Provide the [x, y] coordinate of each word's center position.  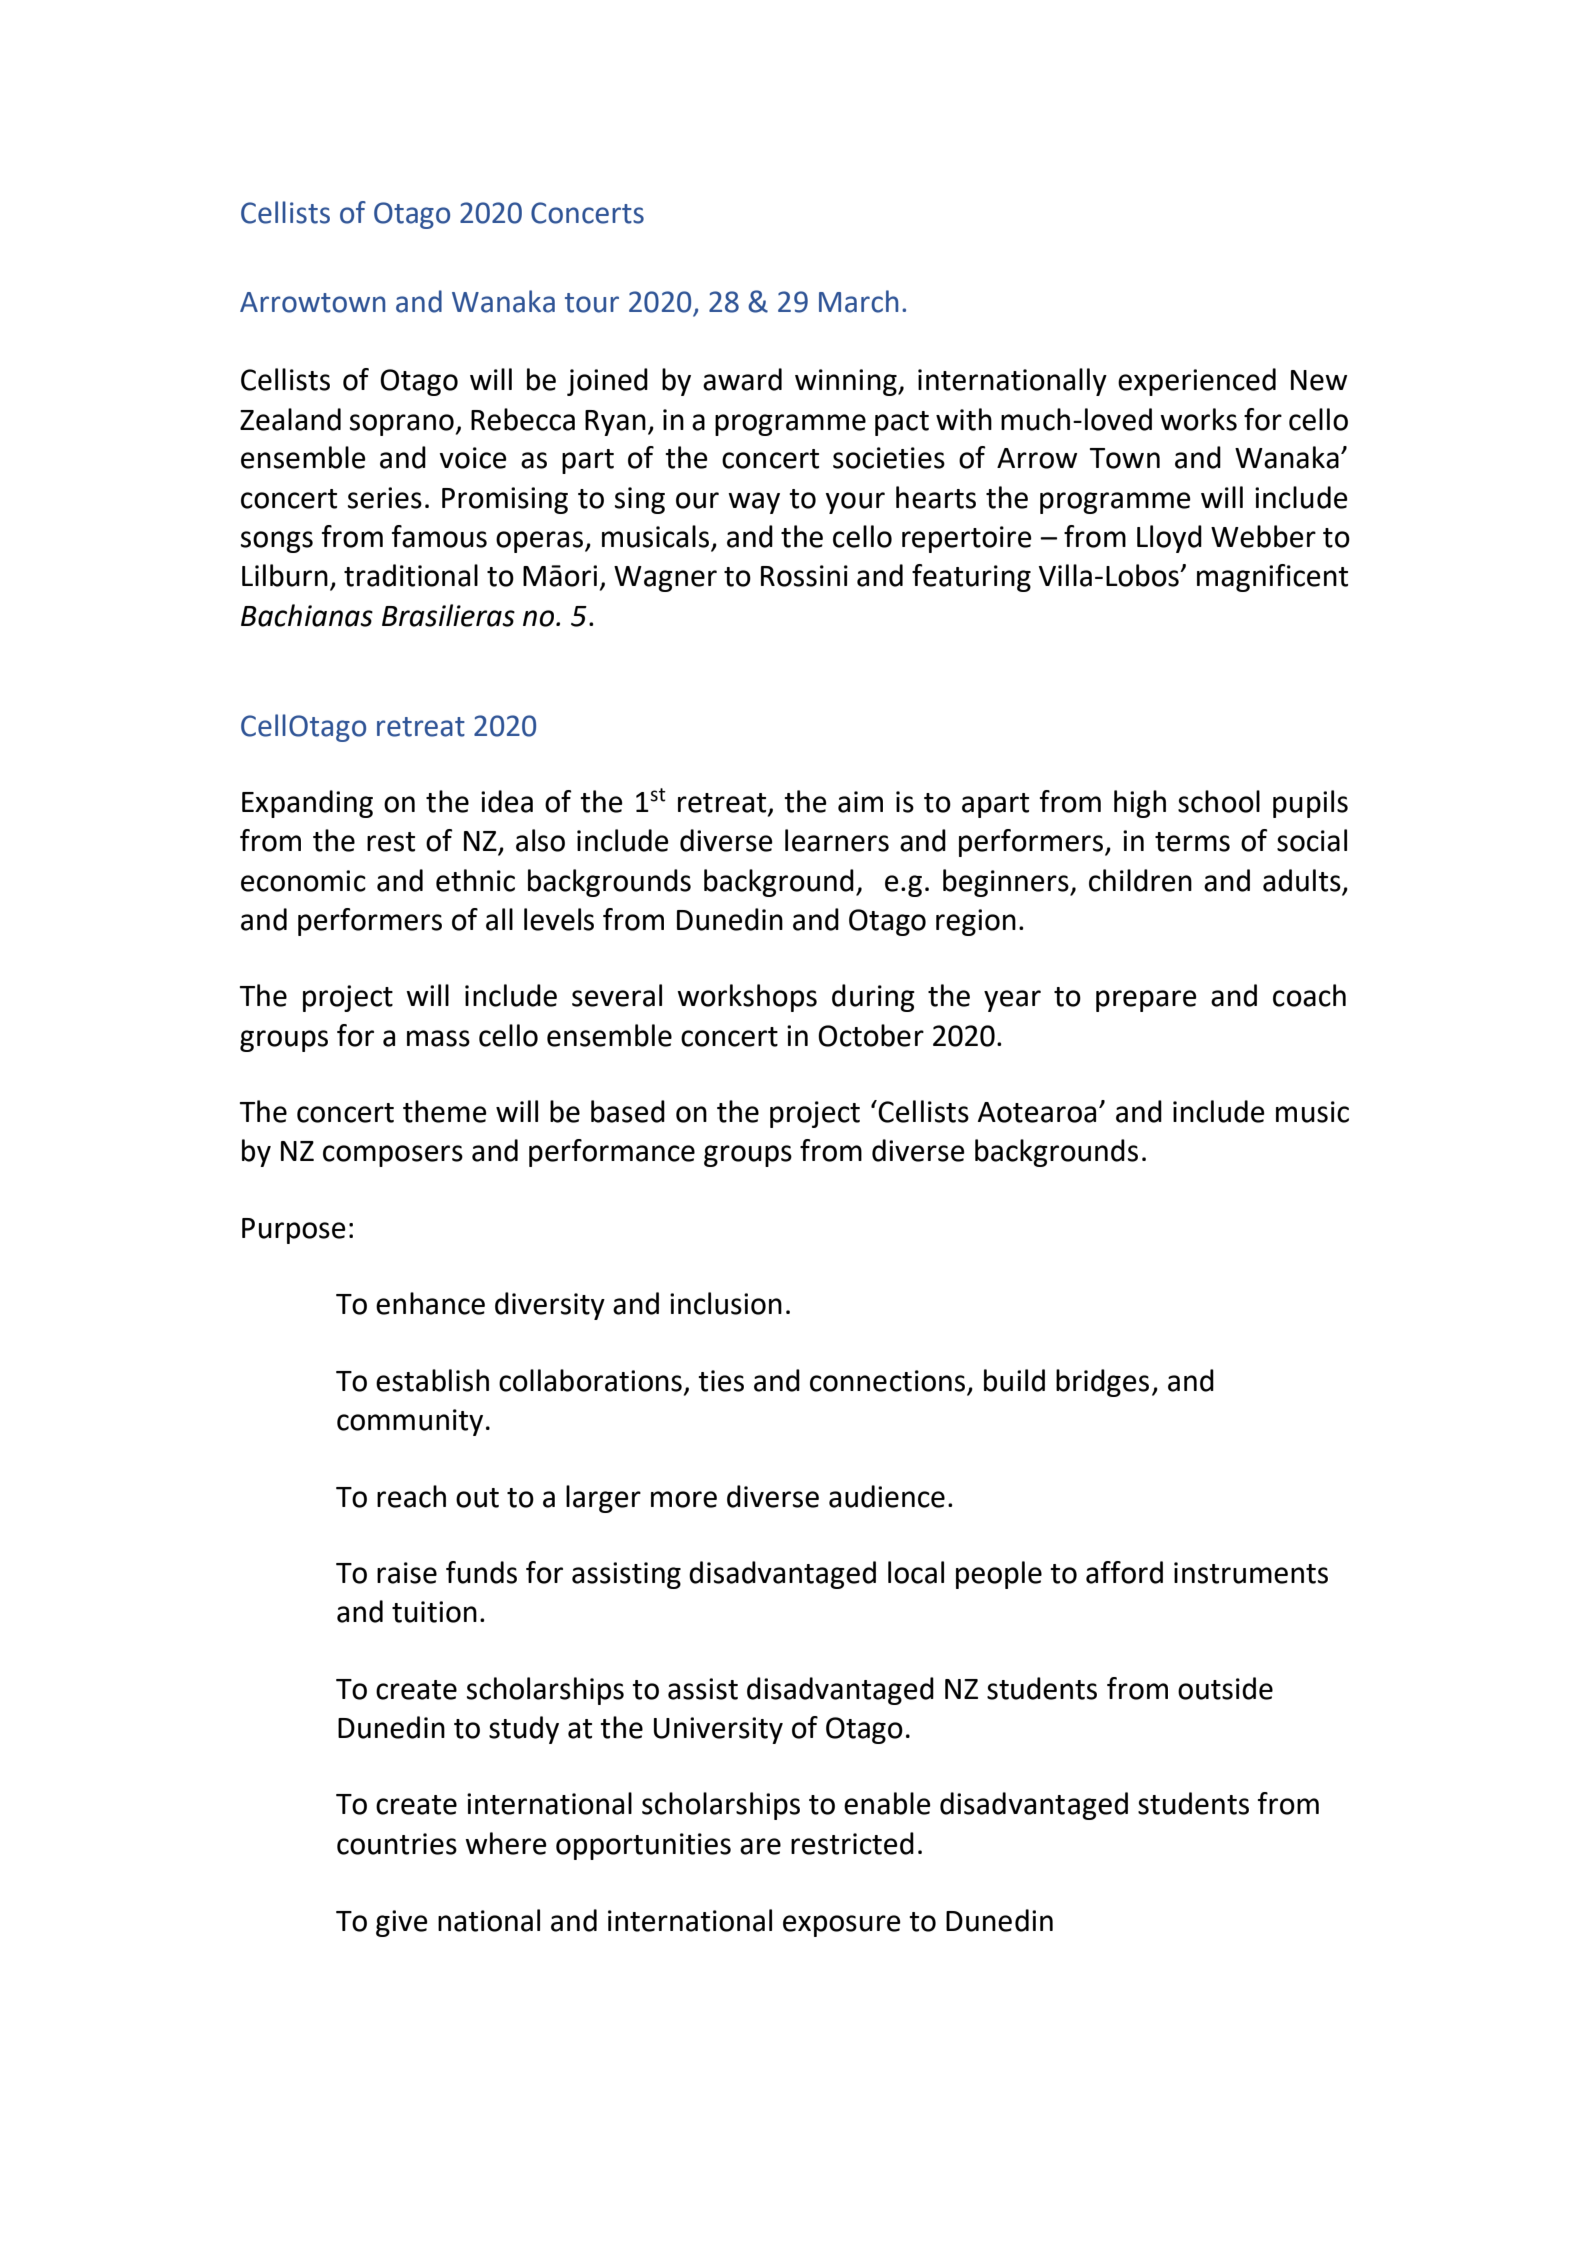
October [871, 1035]
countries [397, 1844]
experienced [1197, 382]
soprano [402, 425]
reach [411, 1496]
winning [847, 382]
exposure [842, 1926]
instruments [1251, 1573]
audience [887, 1496]
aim [860, 802]
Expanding [307, 804]
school [1219, 801]
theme [445, 1111]
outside [1225, 1688]
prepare [1146, 1001]
